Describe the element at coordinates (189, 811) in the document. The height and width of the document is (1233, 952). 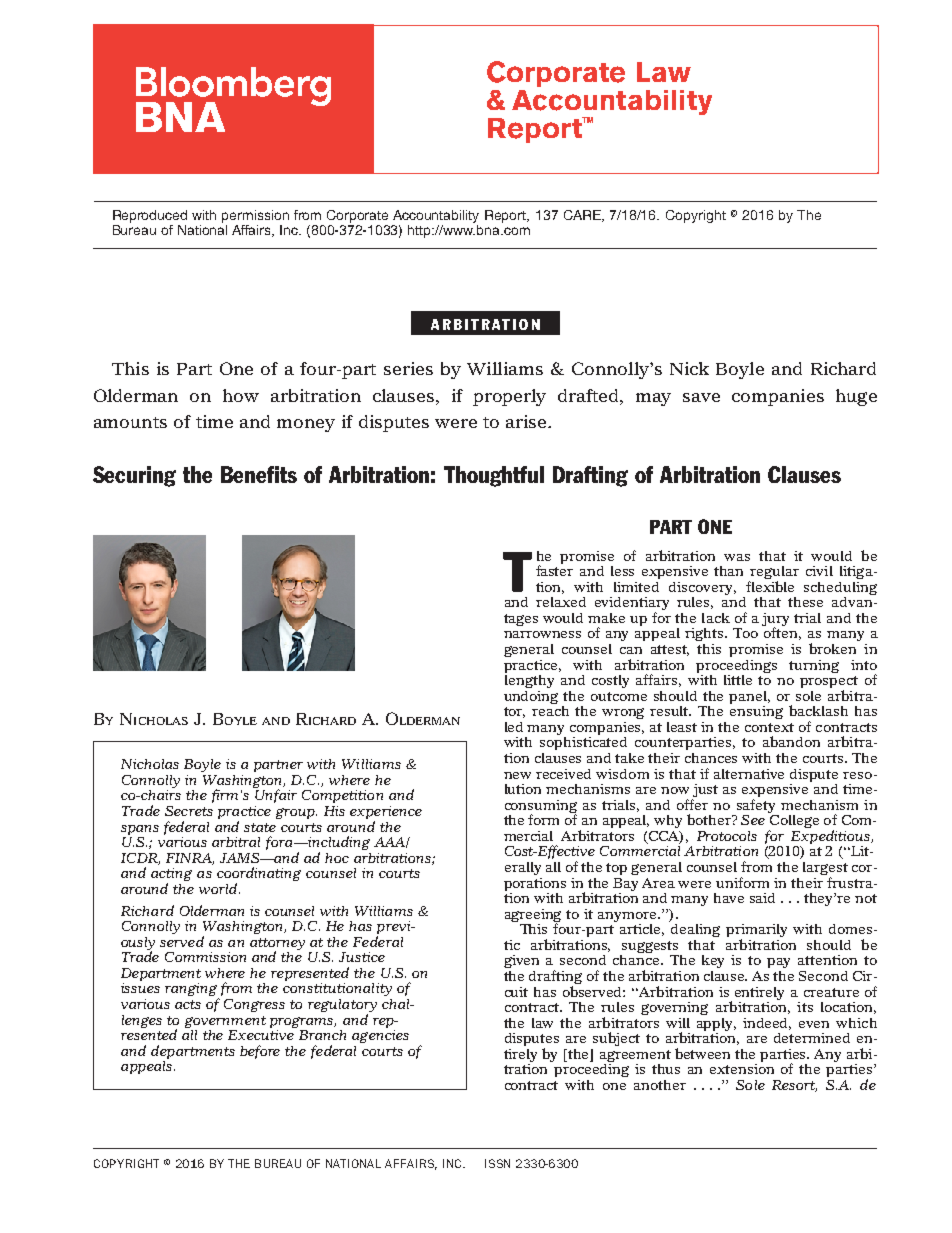
I see `Secrets` at that location.
